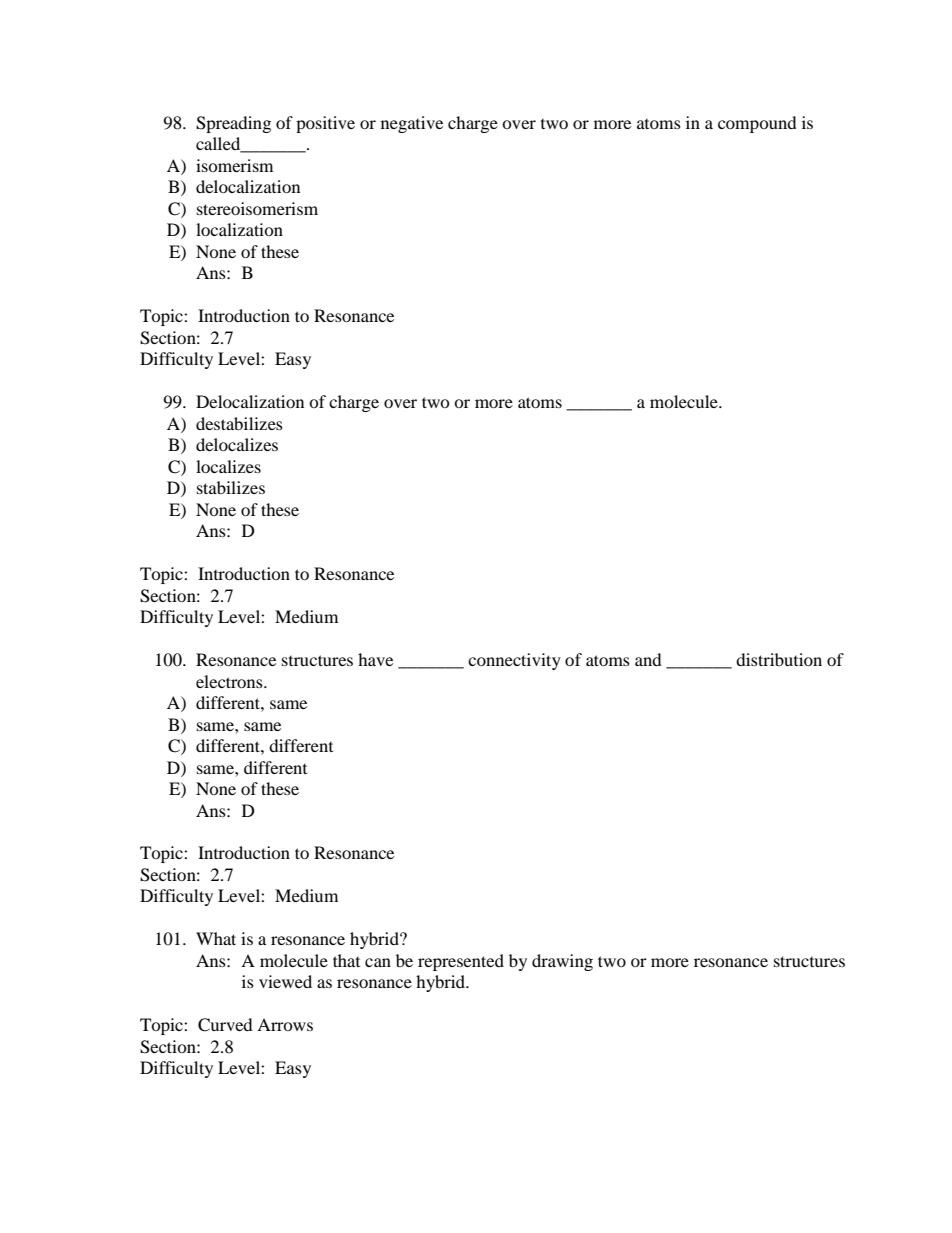 Image resolution: width=952 pixels, height=1233 pixels. I want to click on connectivity, so click(514, 661).
